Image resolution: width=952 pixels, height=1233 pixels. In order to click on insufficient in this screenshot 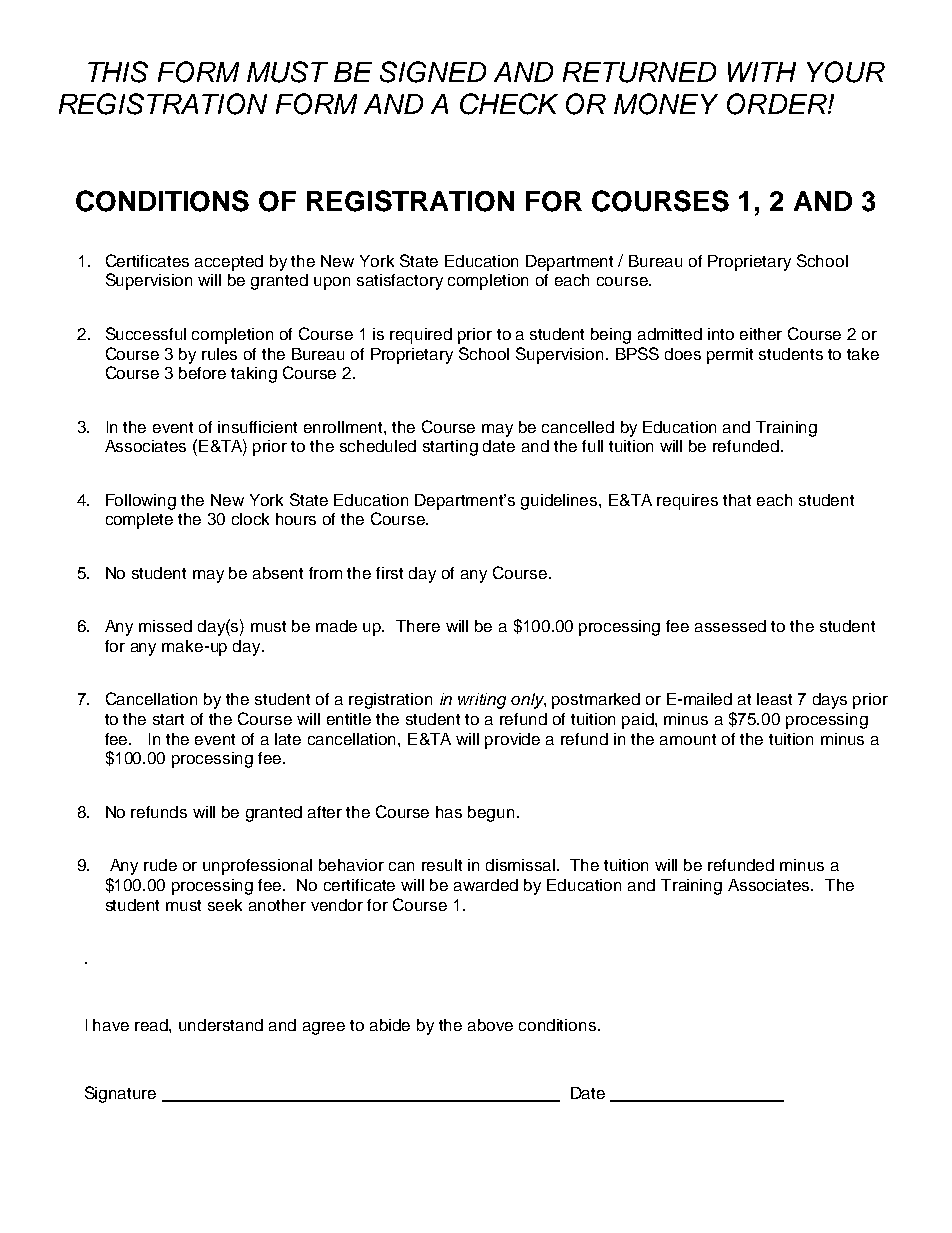, I will do `click(257, 427)`.
